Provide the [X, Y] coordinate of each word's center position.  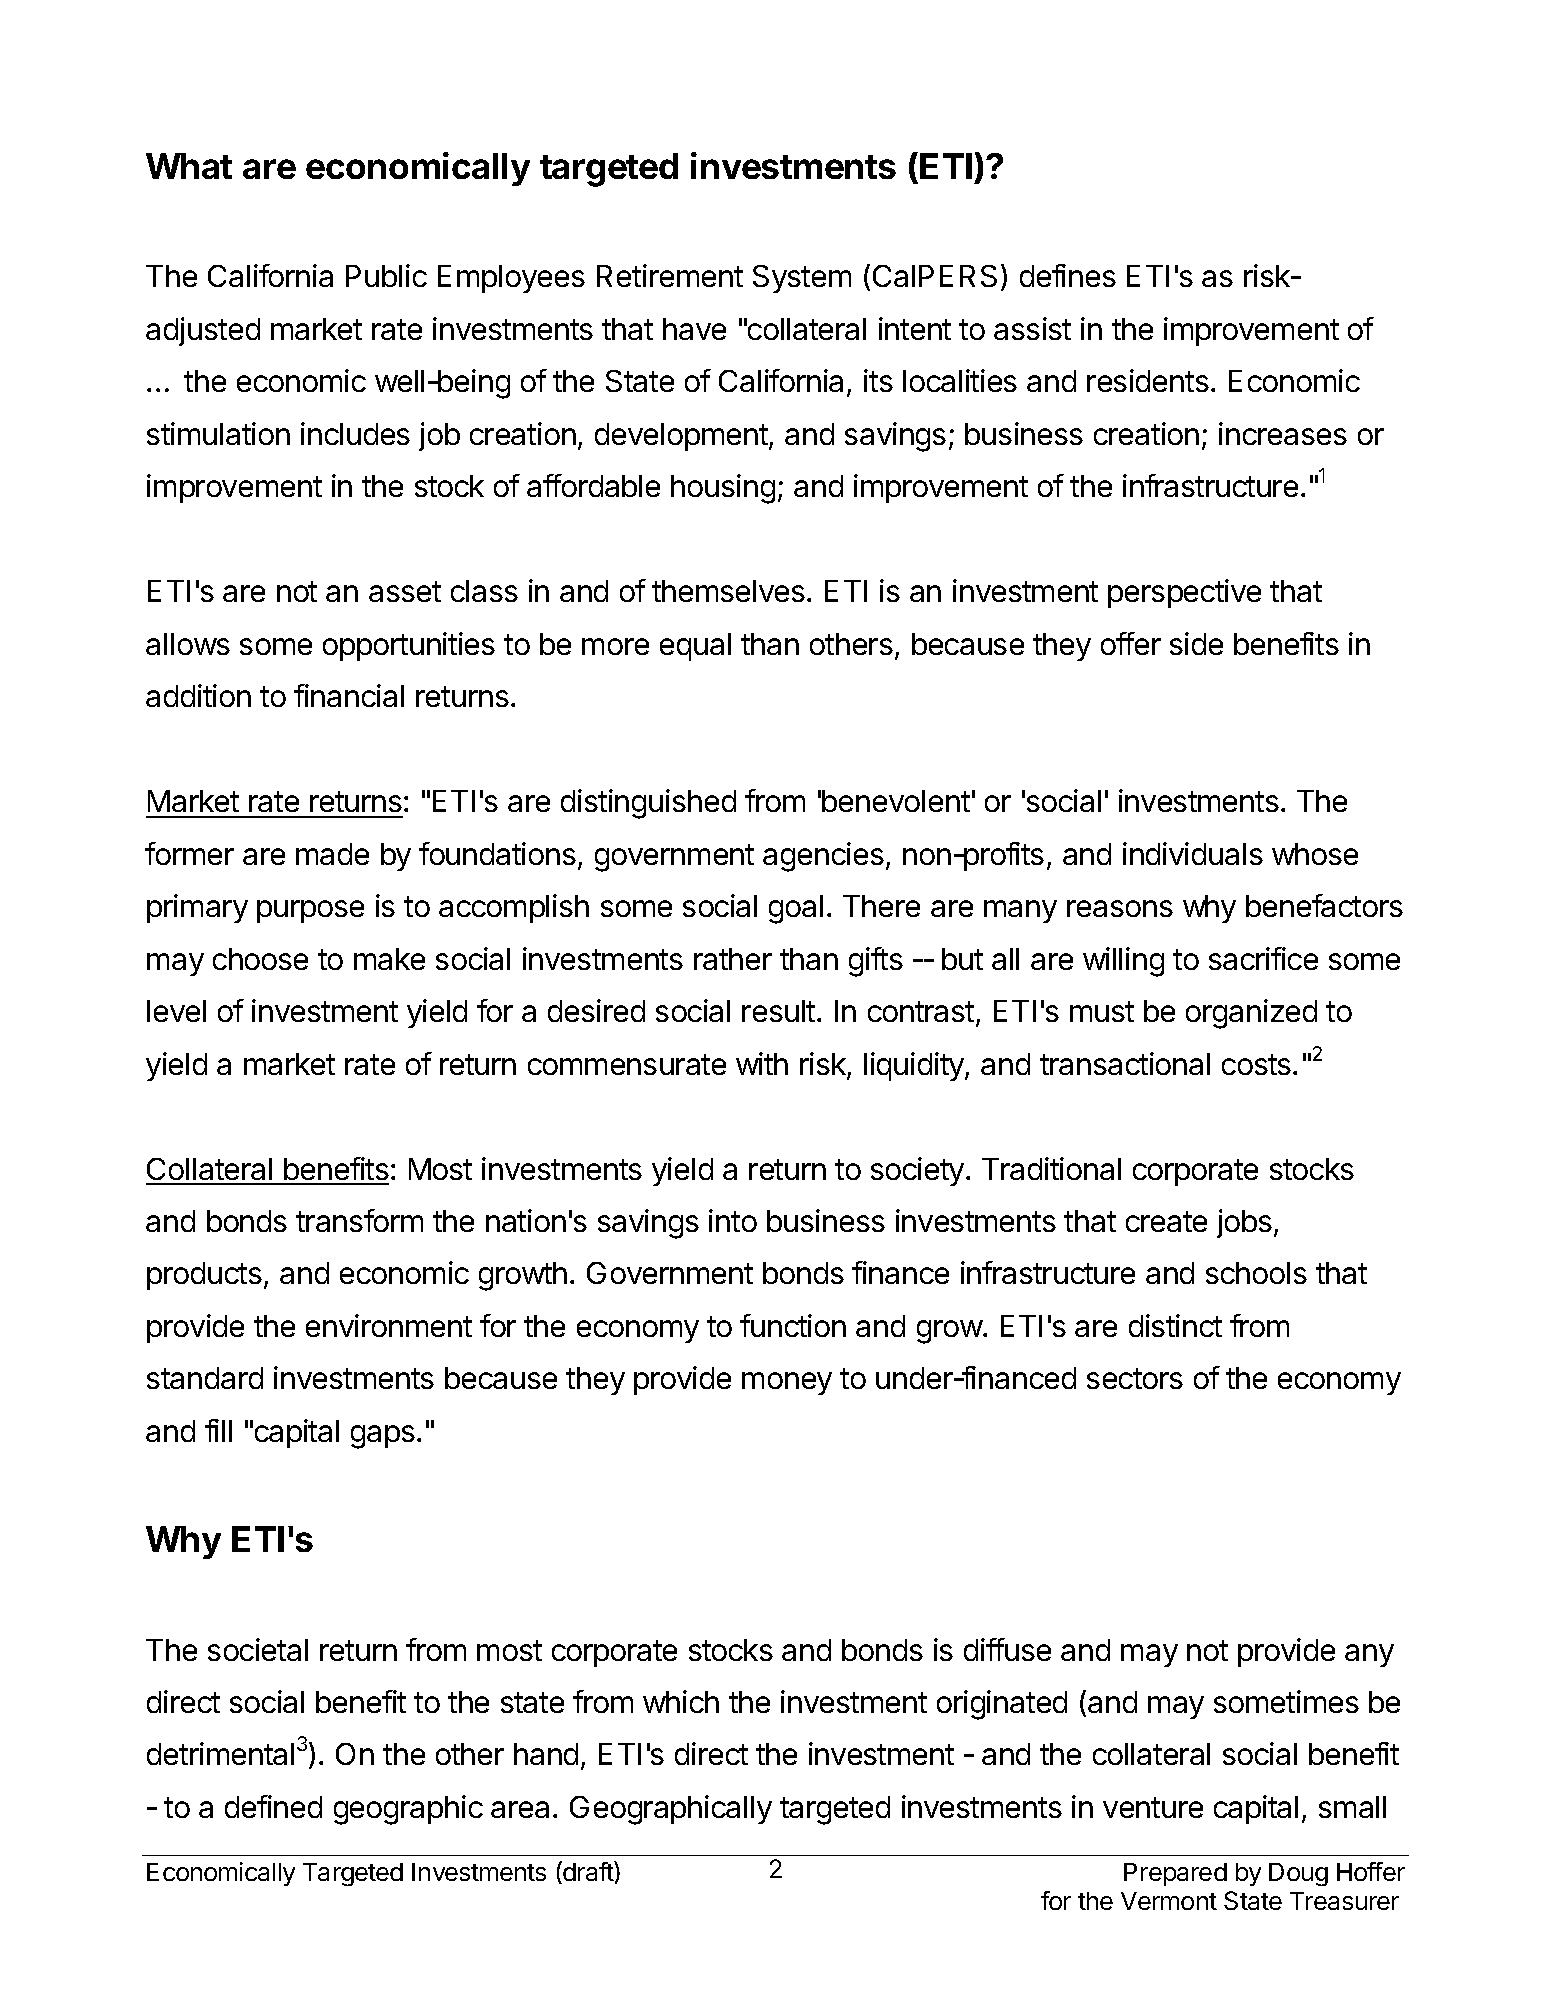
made [332, 854]
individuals [1193, 853]
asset [405, 591]
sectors [1135, 1378]
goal [796, 909]
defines [1068, 275]
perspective [1184, 593]
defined [273, 1806]
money [787, 1383]
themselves [728, 591]
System [802, 279]
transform [359, 1220]
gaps [383, 1437]
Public [386, 275]
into [733, 1220]
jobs [1244, 1223]
